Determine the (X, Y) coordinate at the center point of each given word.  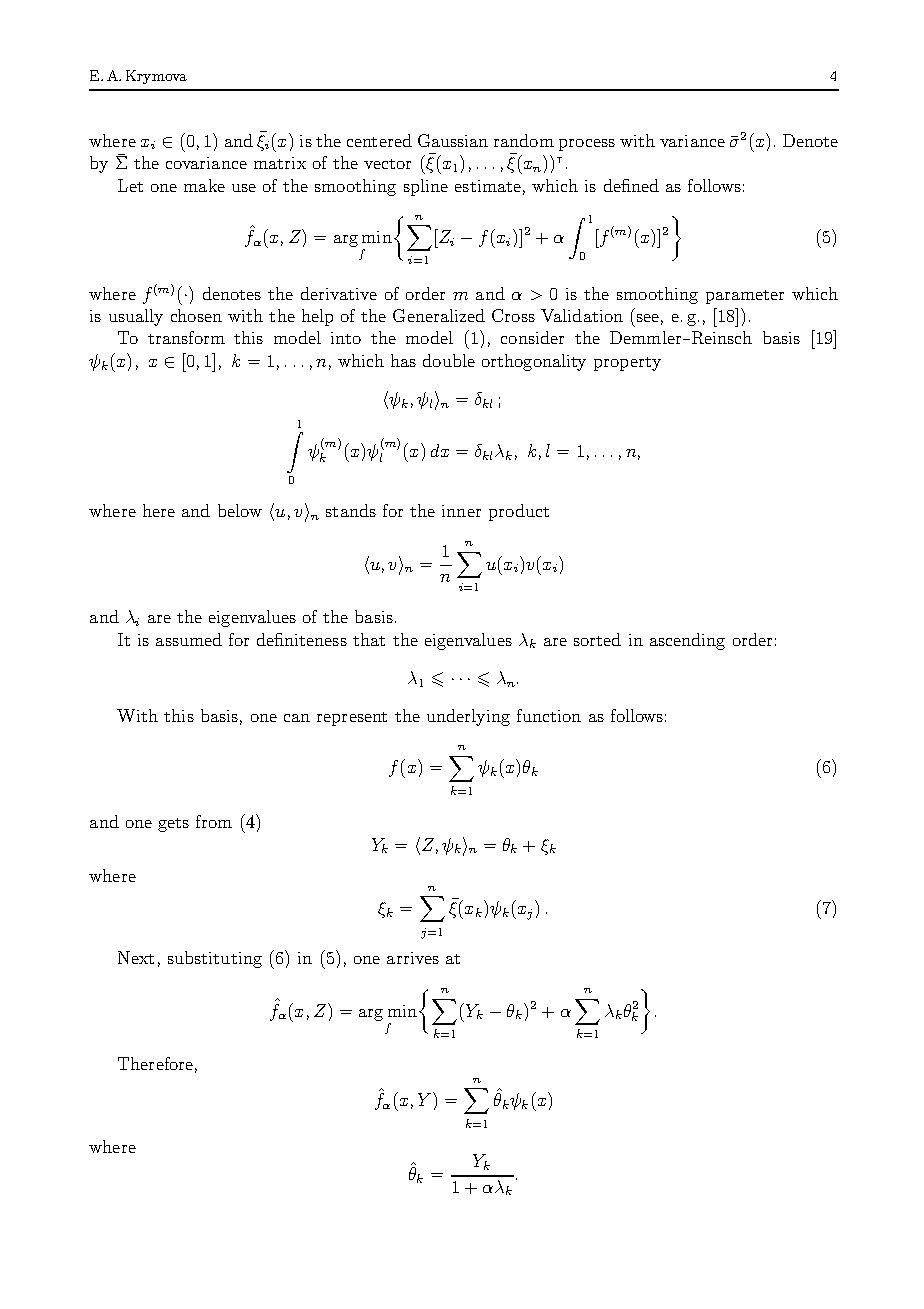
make (204, 185)
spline (426, 187)
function (549, 715)
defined (631, 185)
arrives (413, 958)
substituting (215, 959)
